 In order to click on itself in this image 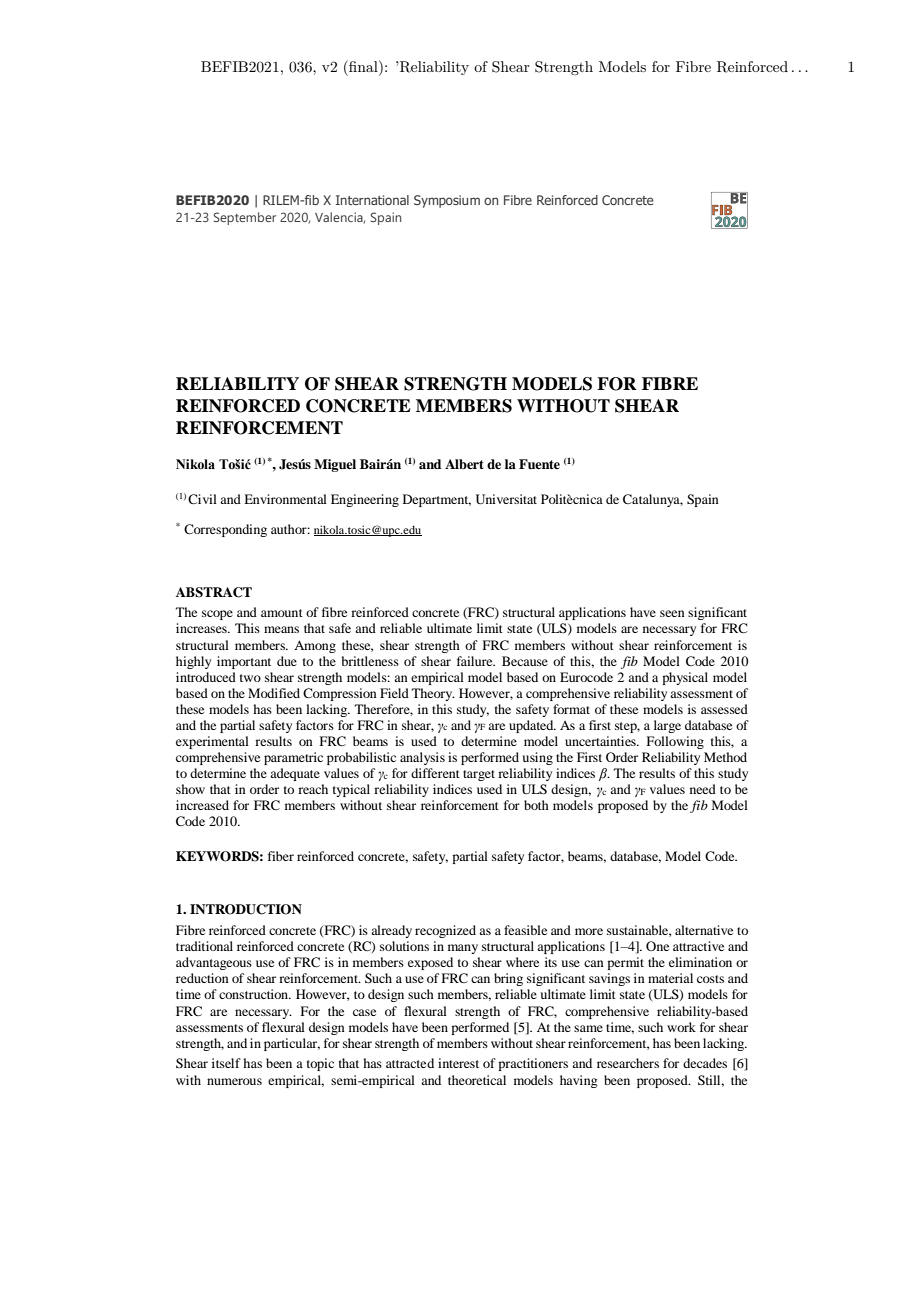, I will do `click(226, 1063)`.
